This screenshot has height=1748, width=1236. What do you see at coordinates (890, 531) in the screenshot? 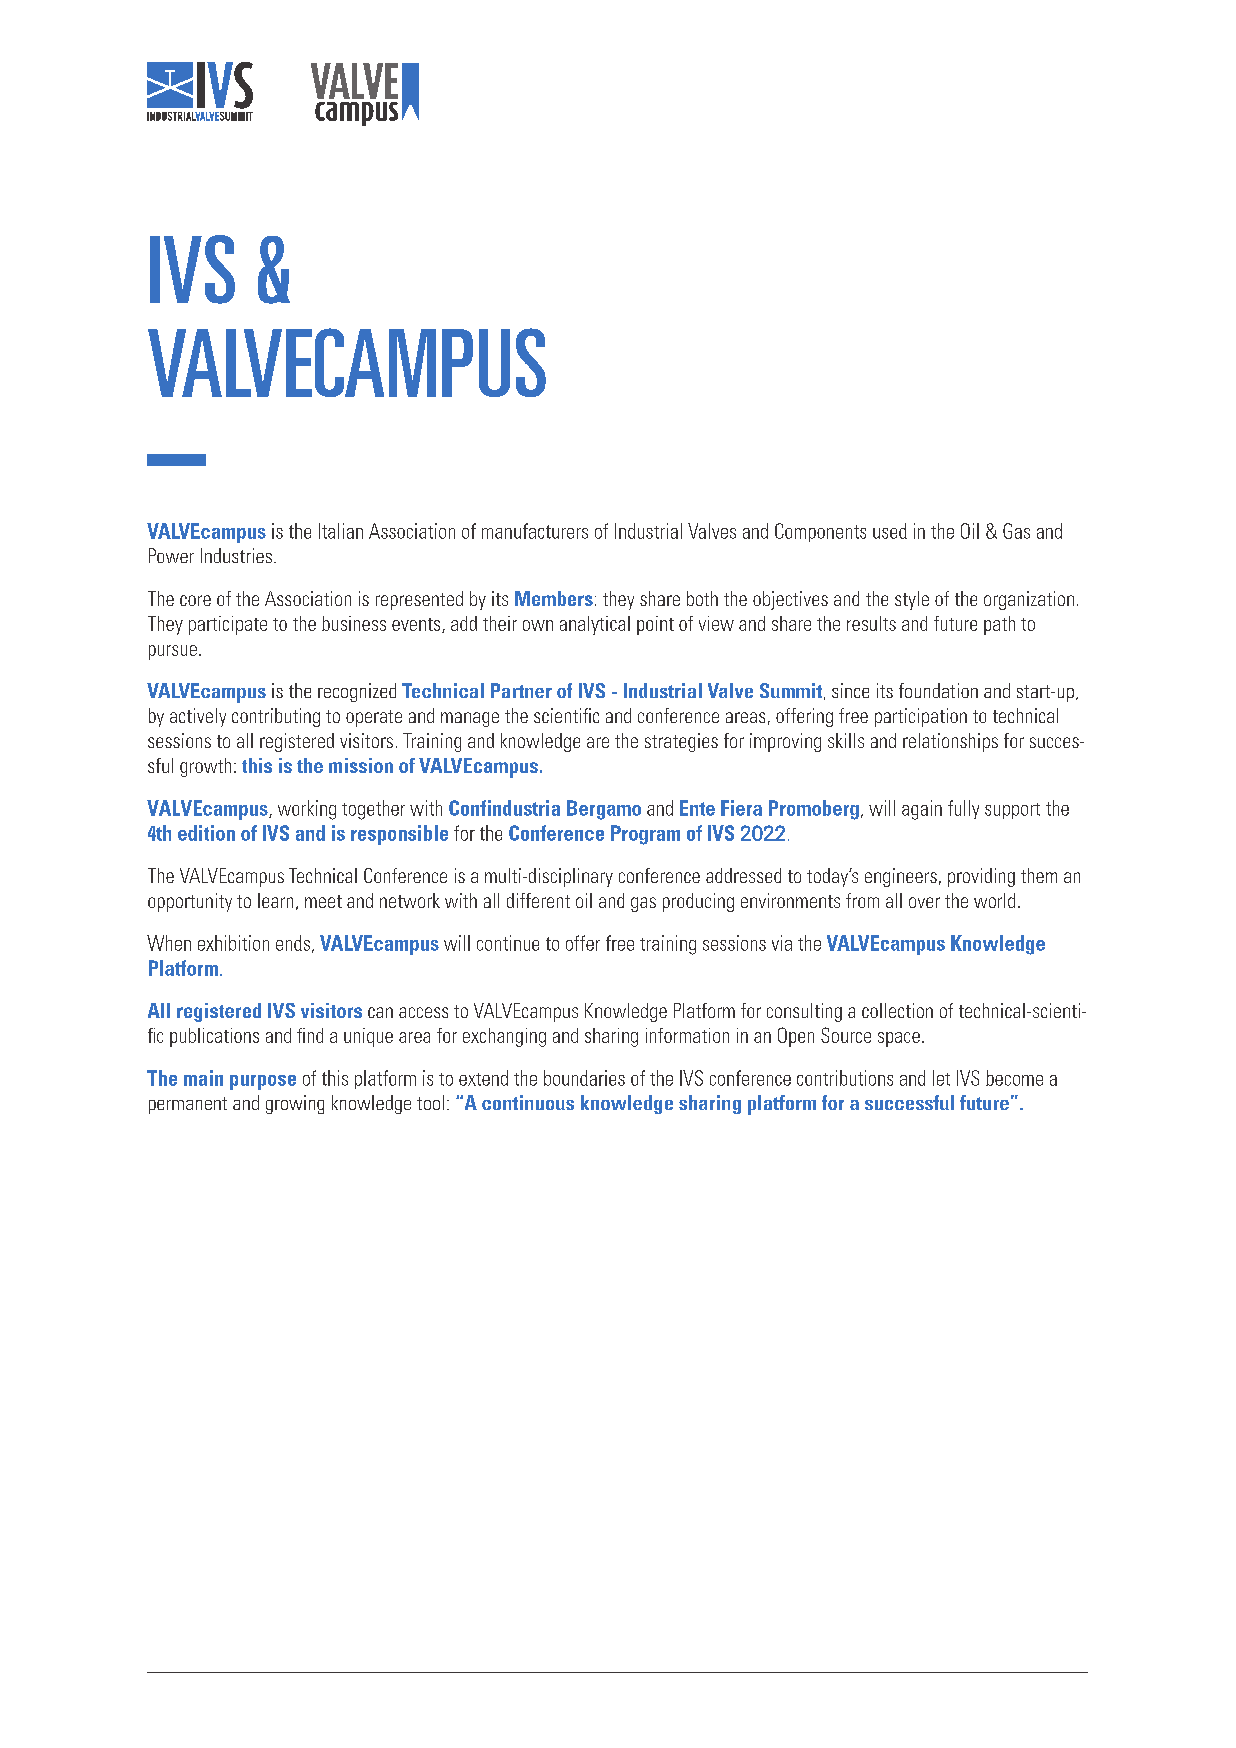
I see `used` at bounding box center [890, 531].
